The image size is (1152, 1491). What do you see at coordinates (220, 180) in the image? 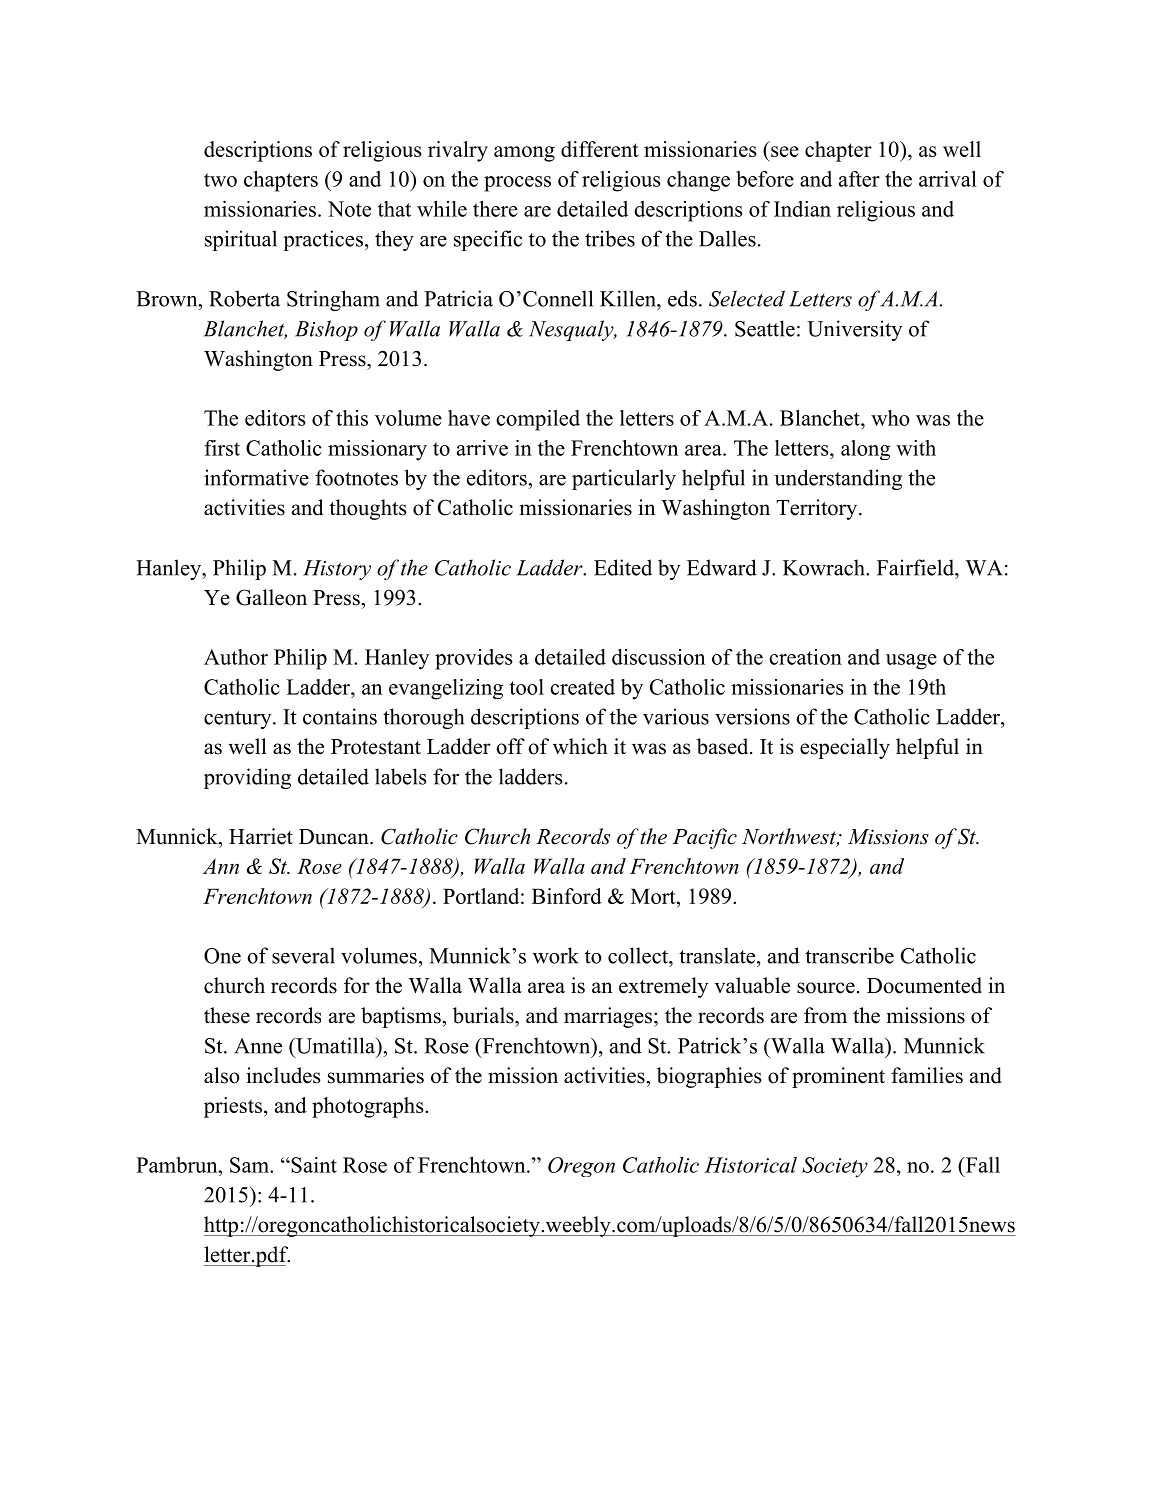
I see `two` at bounding box center [220, 180].
